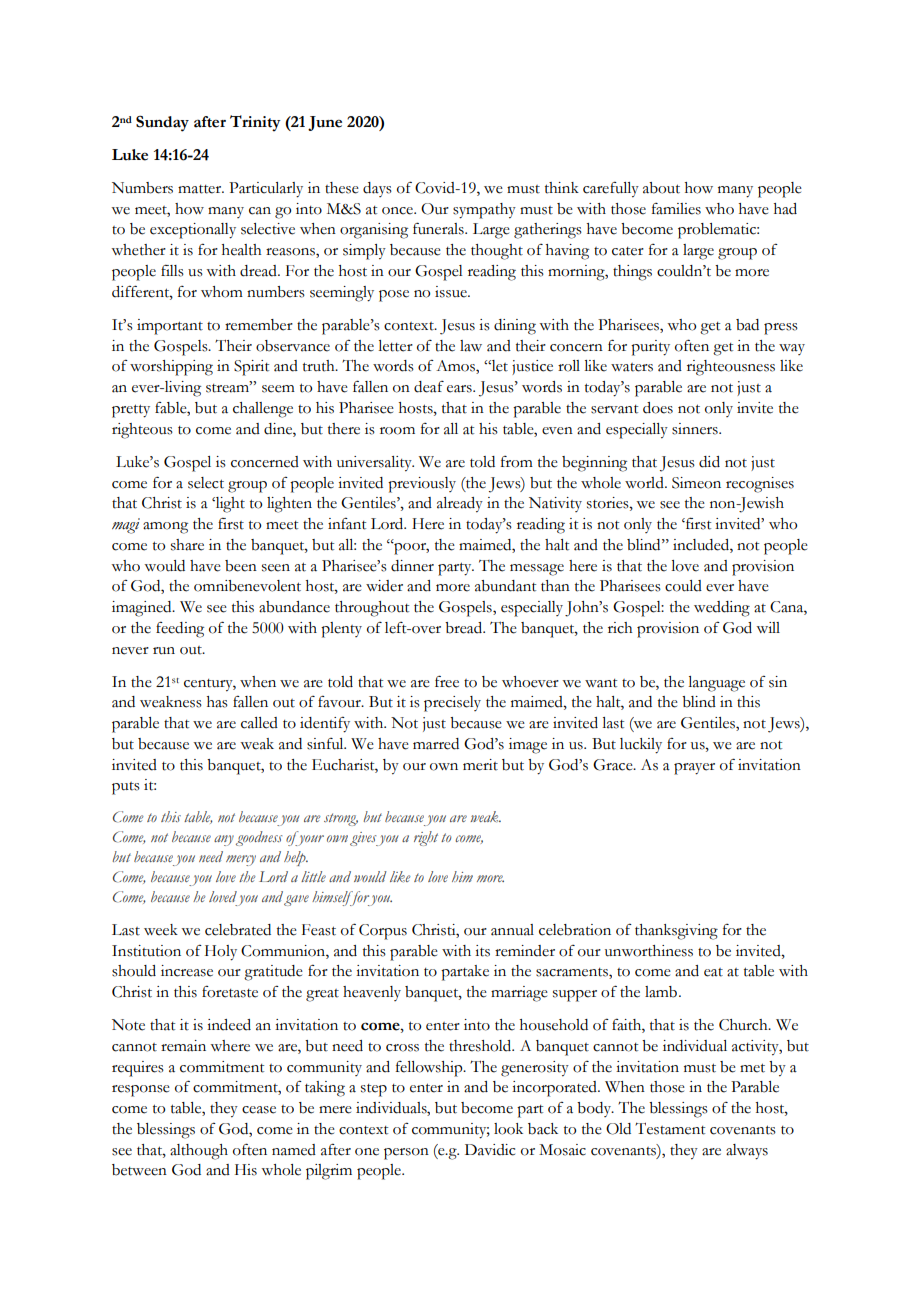 This screenshot has width=924, height=1307. I want to click on sympathy, so click(484, 211).
